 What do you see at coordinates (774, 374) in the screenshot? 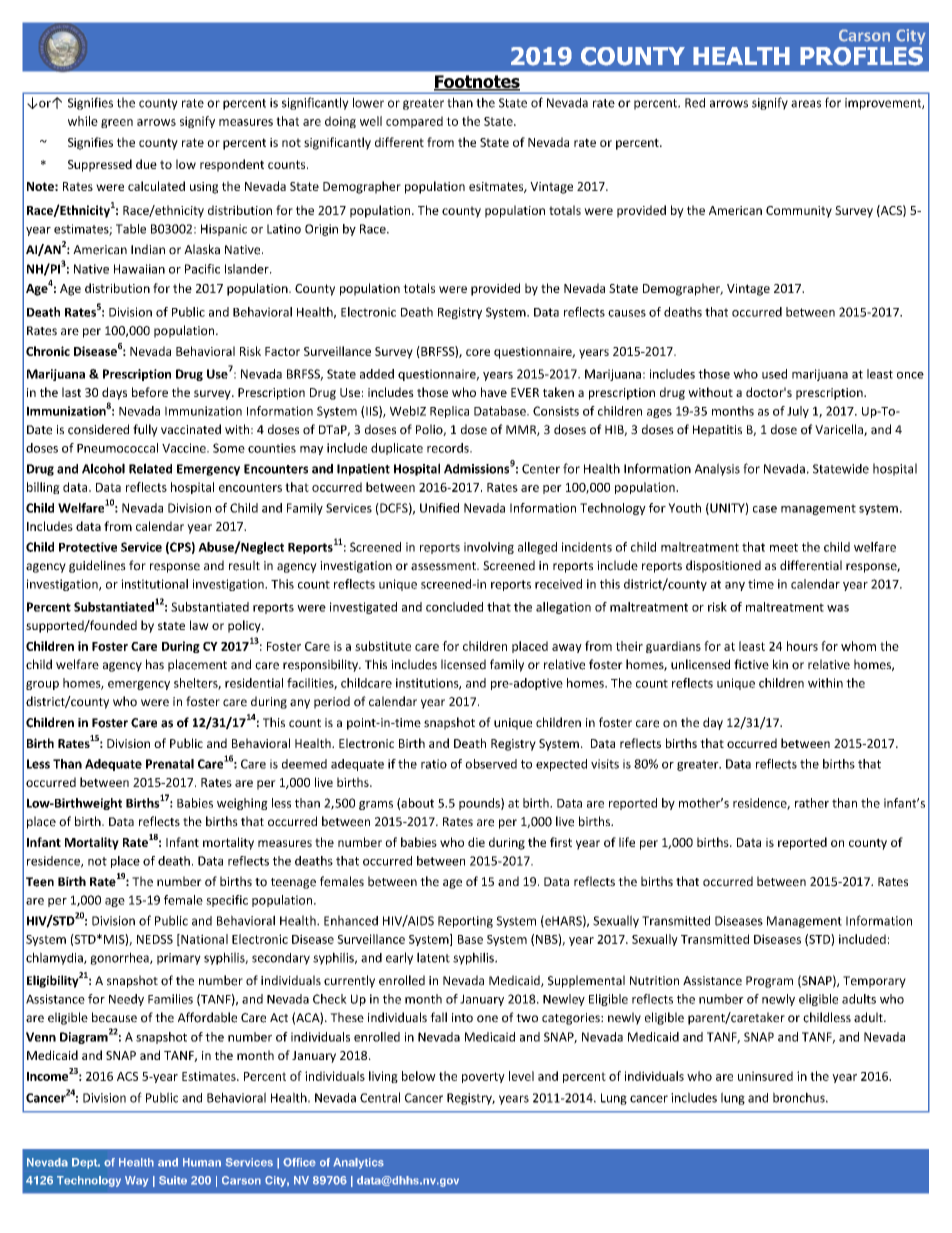
I see `used` at bounding box center [774, 374].
